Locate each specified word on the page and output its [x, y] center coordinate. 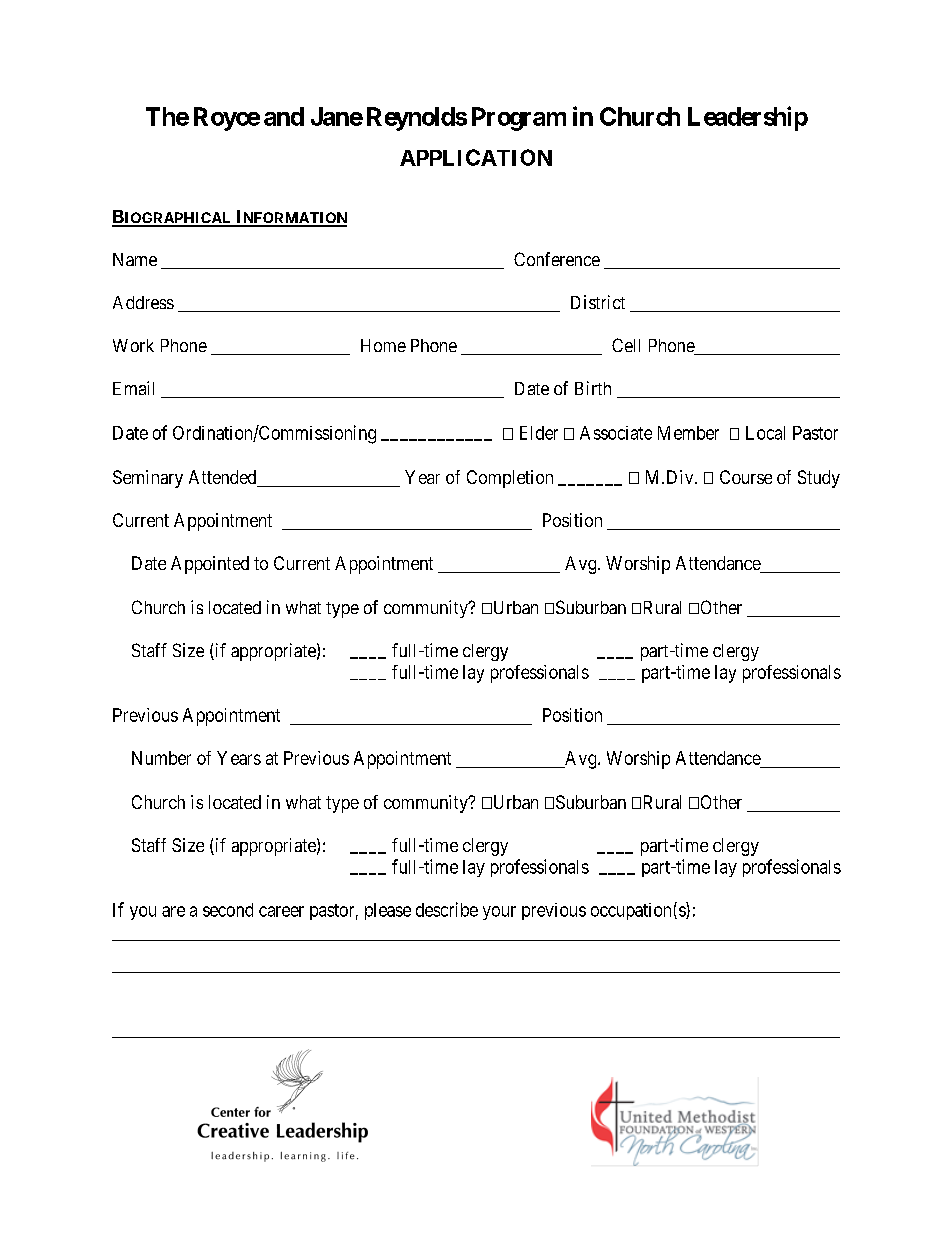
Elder [539, 433]
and [284, 116]
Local [765, 433]
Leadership [748, 118]
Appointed [210, 565]
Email [133, 388]
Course [746, 477]
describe [447, 909]
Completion [510, 479]
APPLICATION [476, 157]
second [228, 910]
